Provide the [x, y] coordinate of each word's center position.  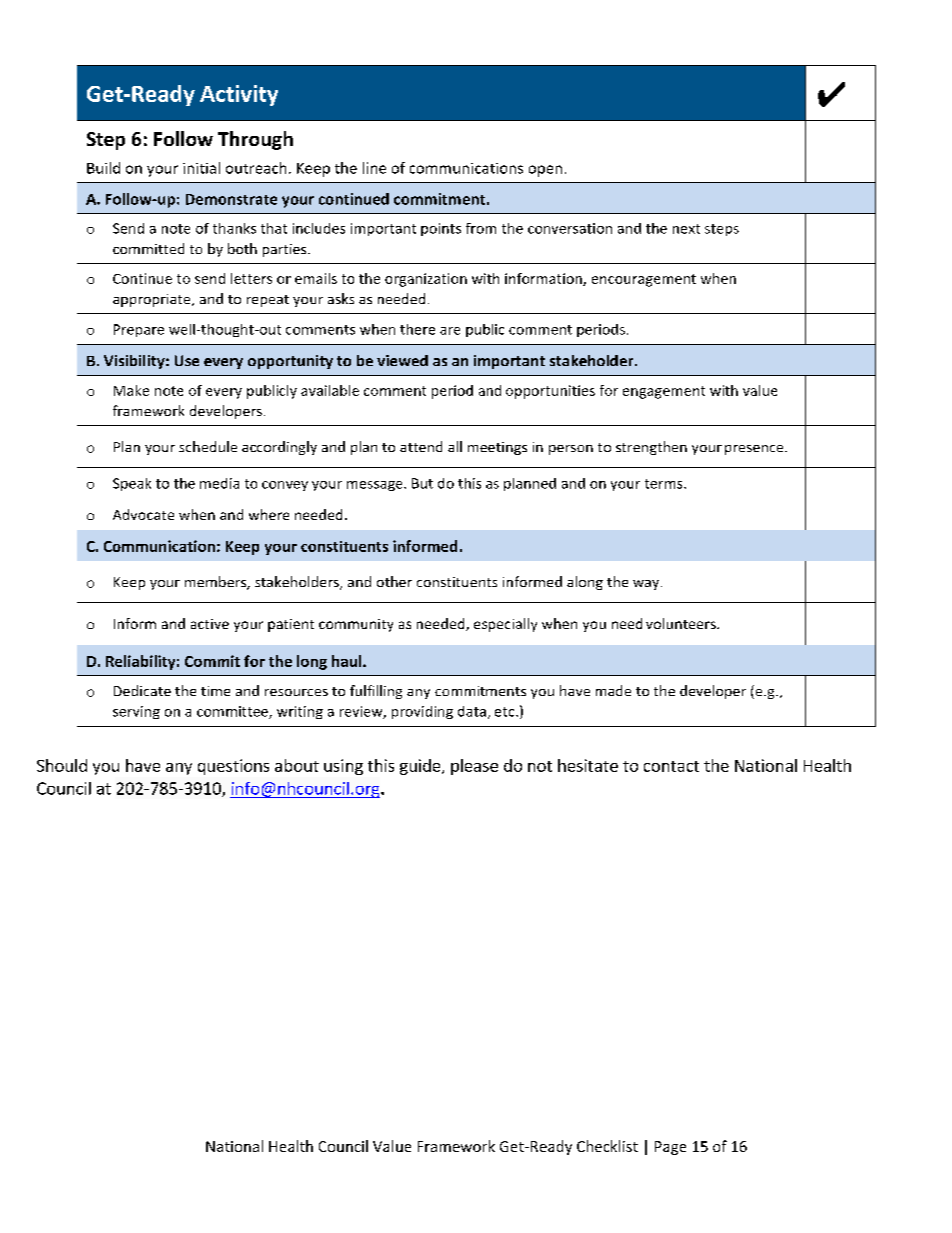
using [343, 767]
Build [103, 168]
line [374, 168]
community [356, 625]
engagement [664, 392]
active [210, 624]
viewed [402, 360]
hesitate [588, 765]
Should [62, 765]
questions [233, 767]
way [647, 585]
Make [131, 390]
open [545, 171]
